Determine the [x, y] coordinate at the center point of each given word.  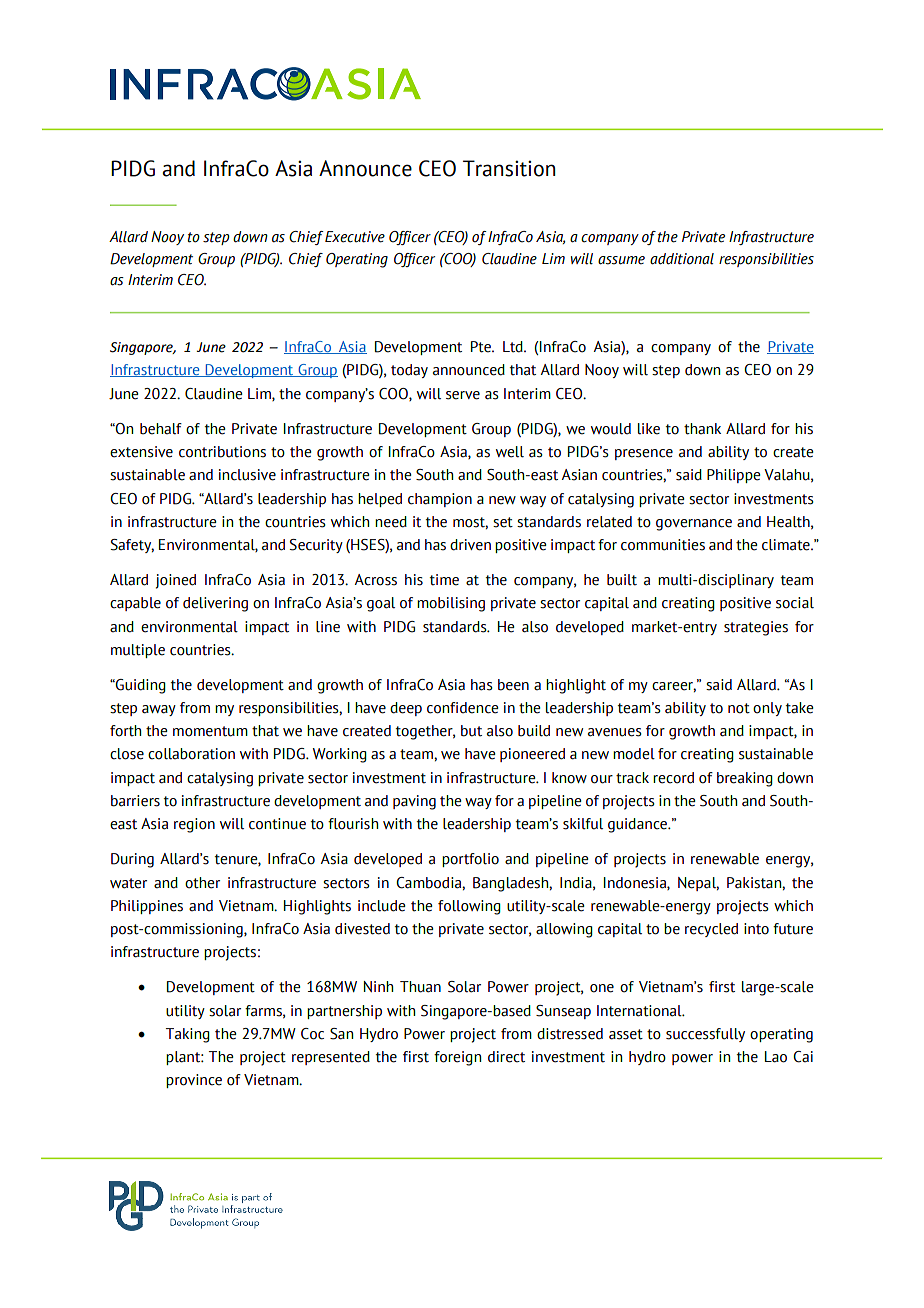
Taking [188, 1035]
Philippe [733, 476]
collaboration [191, 754]
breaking [745, 779]
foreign [457, 1058]
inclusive [247, 475]
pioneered [532, 755]
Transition [509, 168]
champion [440, 500]
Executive [355, 237]
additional [682, 259]
